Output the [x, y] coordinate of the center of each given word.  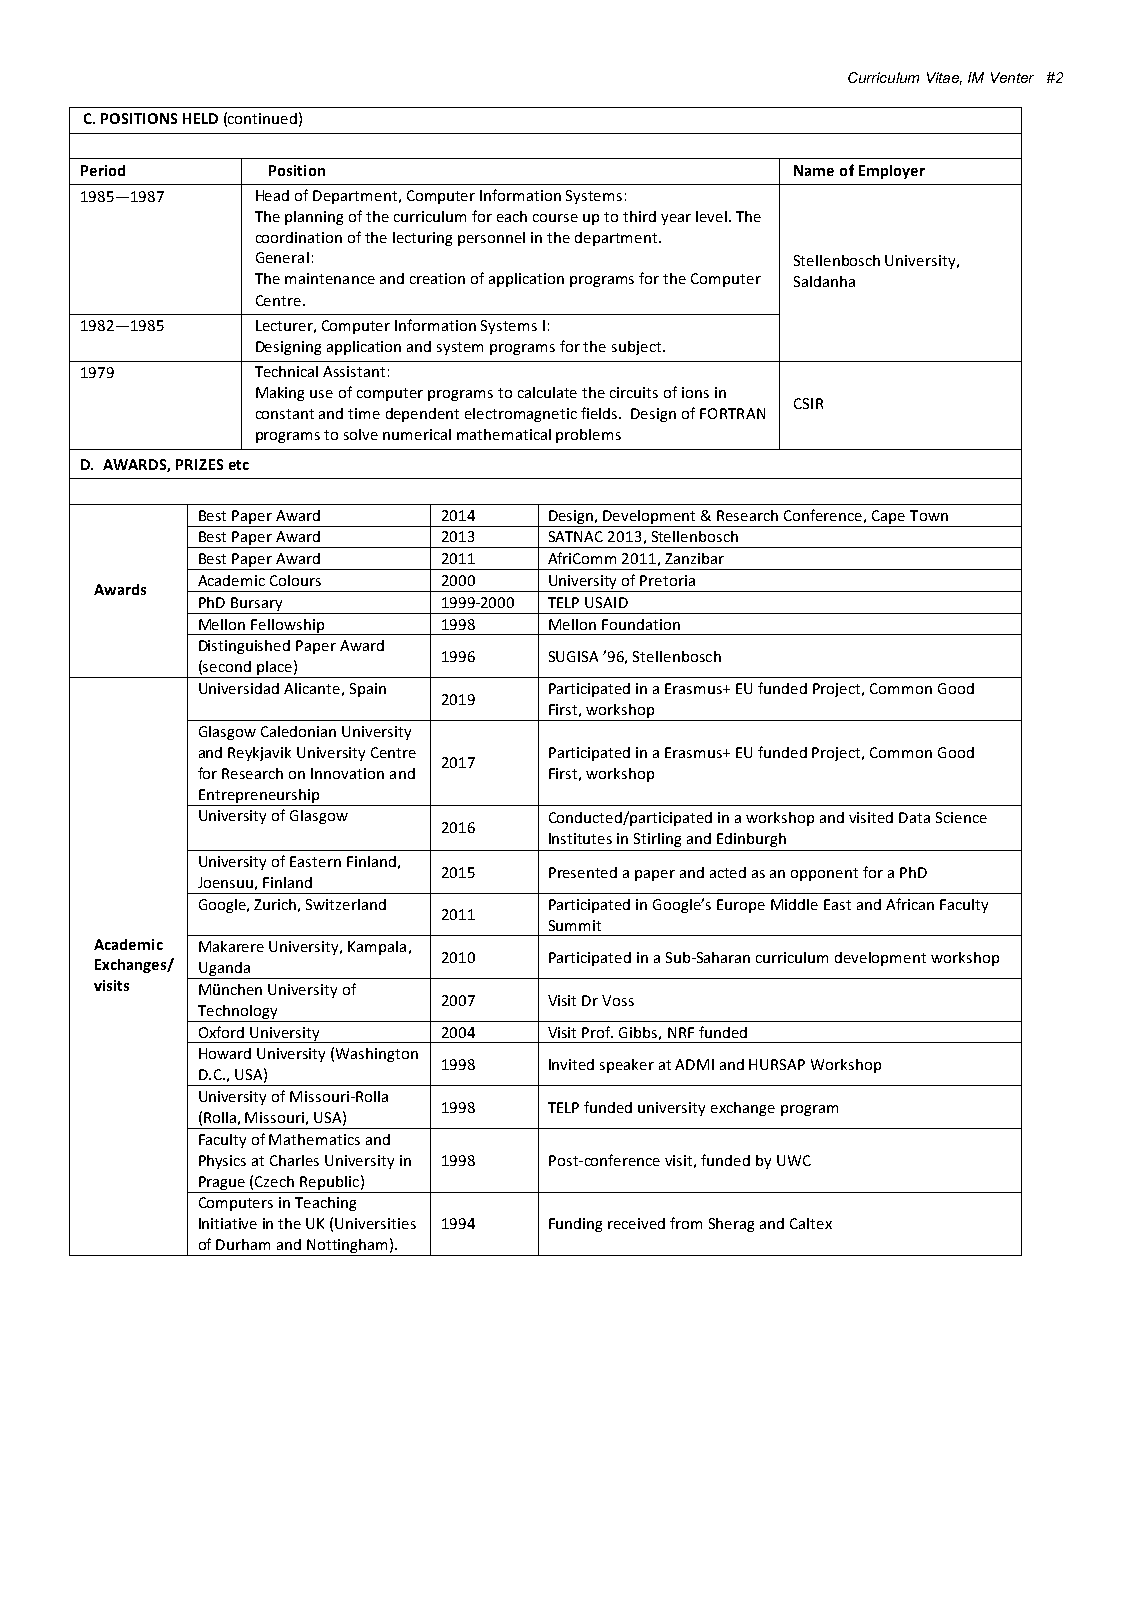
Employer [892, 172]
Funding [575, 1225]
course [555, 218]
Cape [888, 517]
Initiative [228, 1223]
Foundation [641, 624]
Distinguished [244, 647]
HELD [200, 118]
